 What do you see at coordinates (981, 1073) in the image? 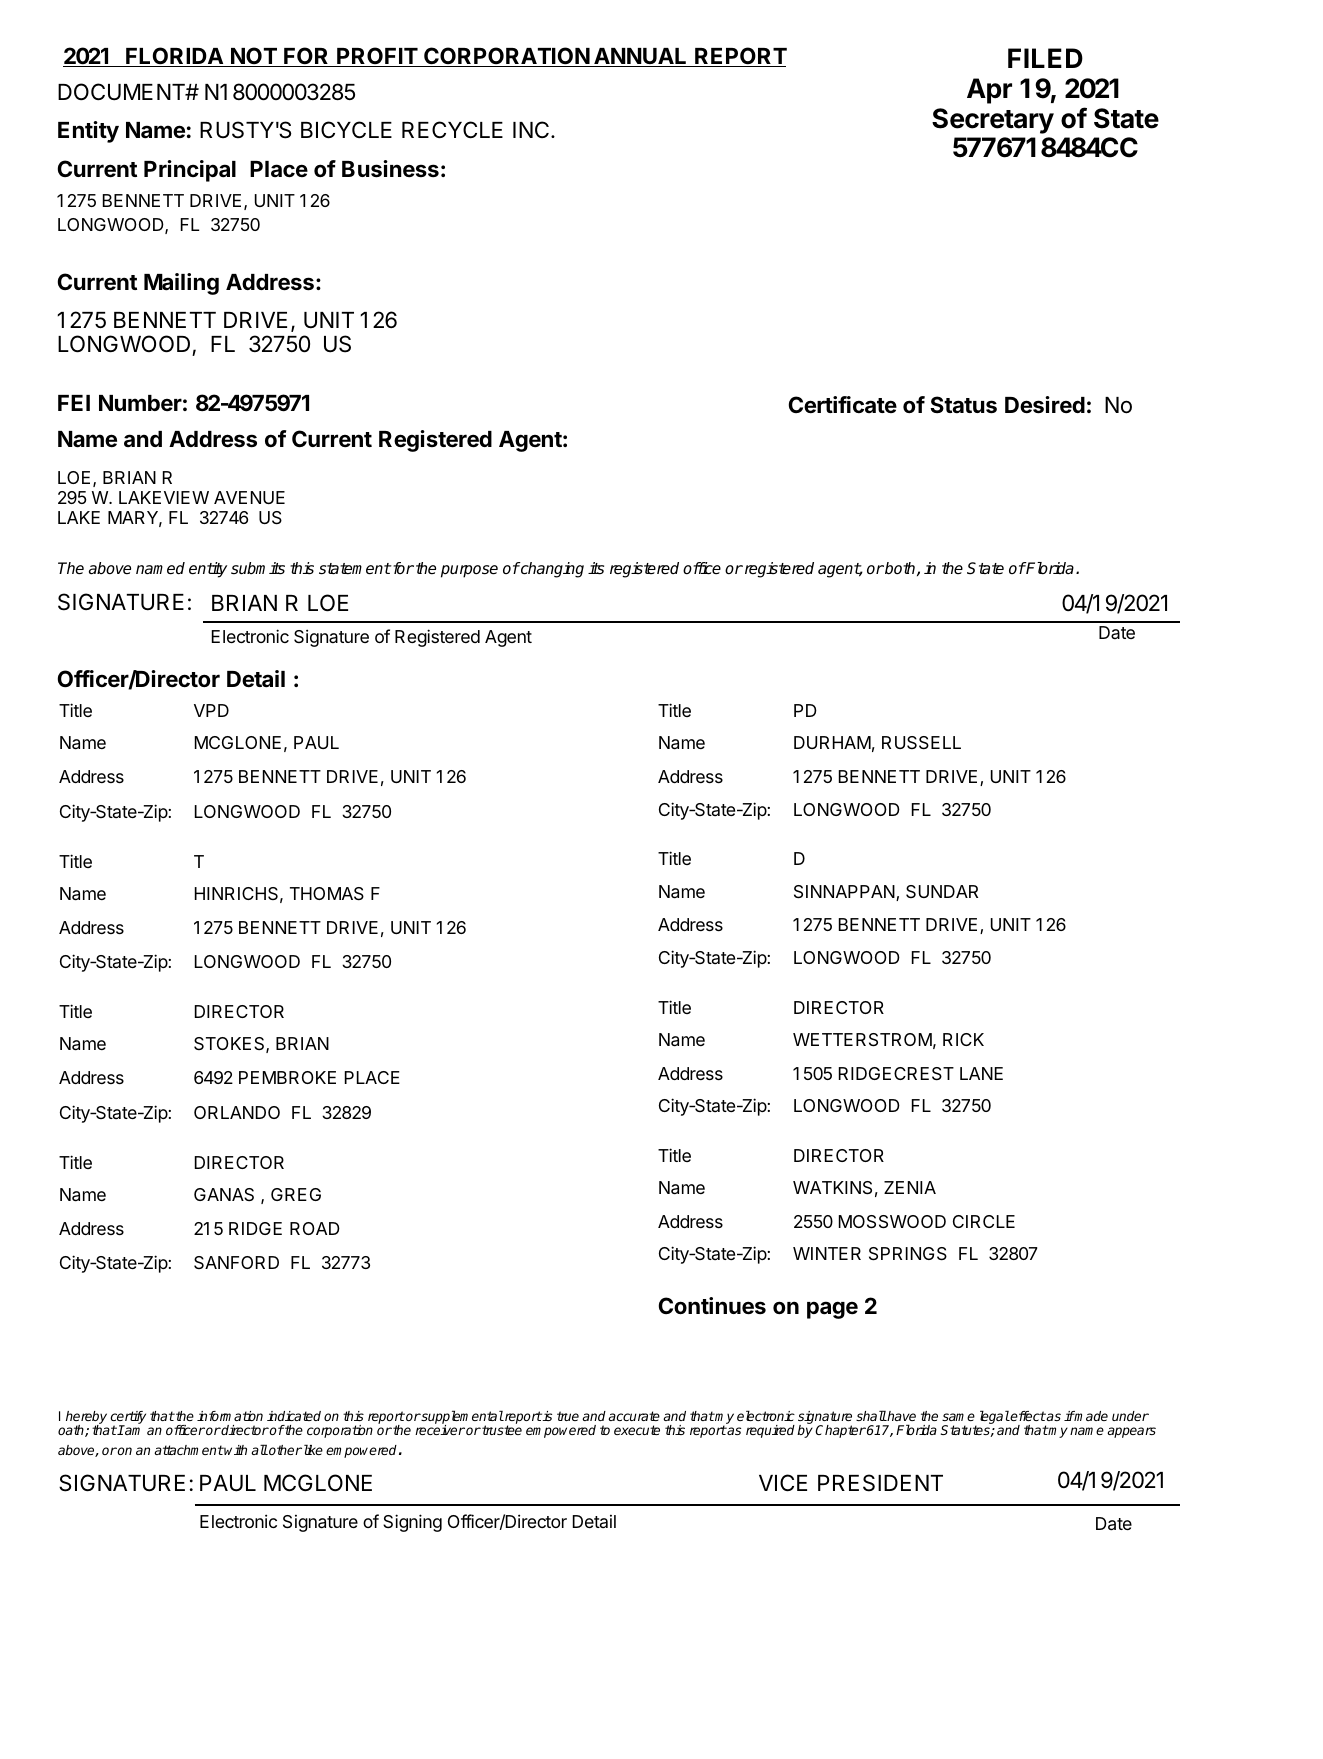
I see `LANE` at bounding box center [981, 1073].
